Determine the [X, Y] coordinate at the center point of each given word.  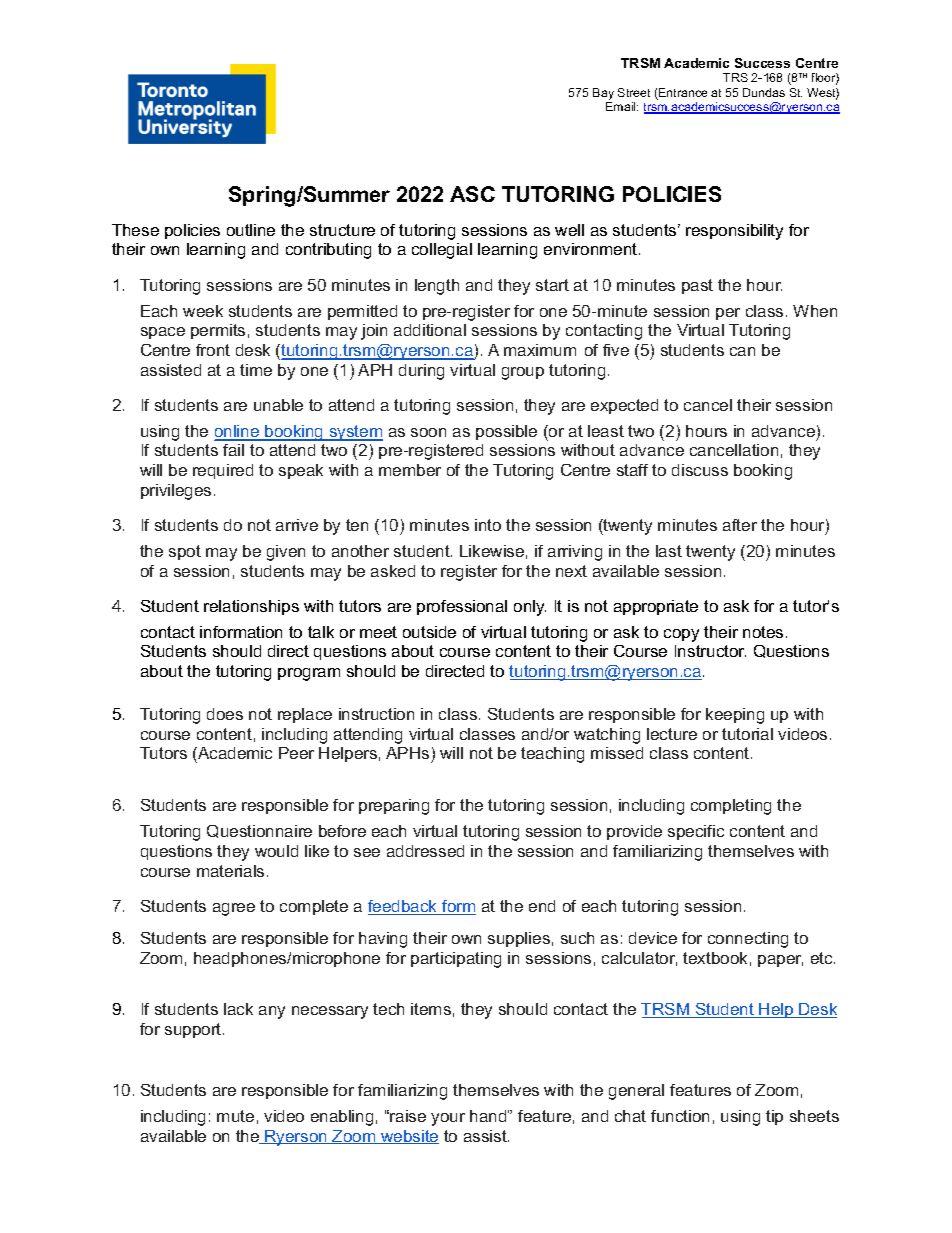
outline [251, 230]
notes [763, 632]
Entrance [682, 94]
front [213, 350]
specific [696, 832]
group [523, 373]
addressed [425, 851]
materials [230, 871]
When [815, 311]
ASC [472, 194]
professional [462, 607]
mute [235, 1116]
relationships [251, 607]
